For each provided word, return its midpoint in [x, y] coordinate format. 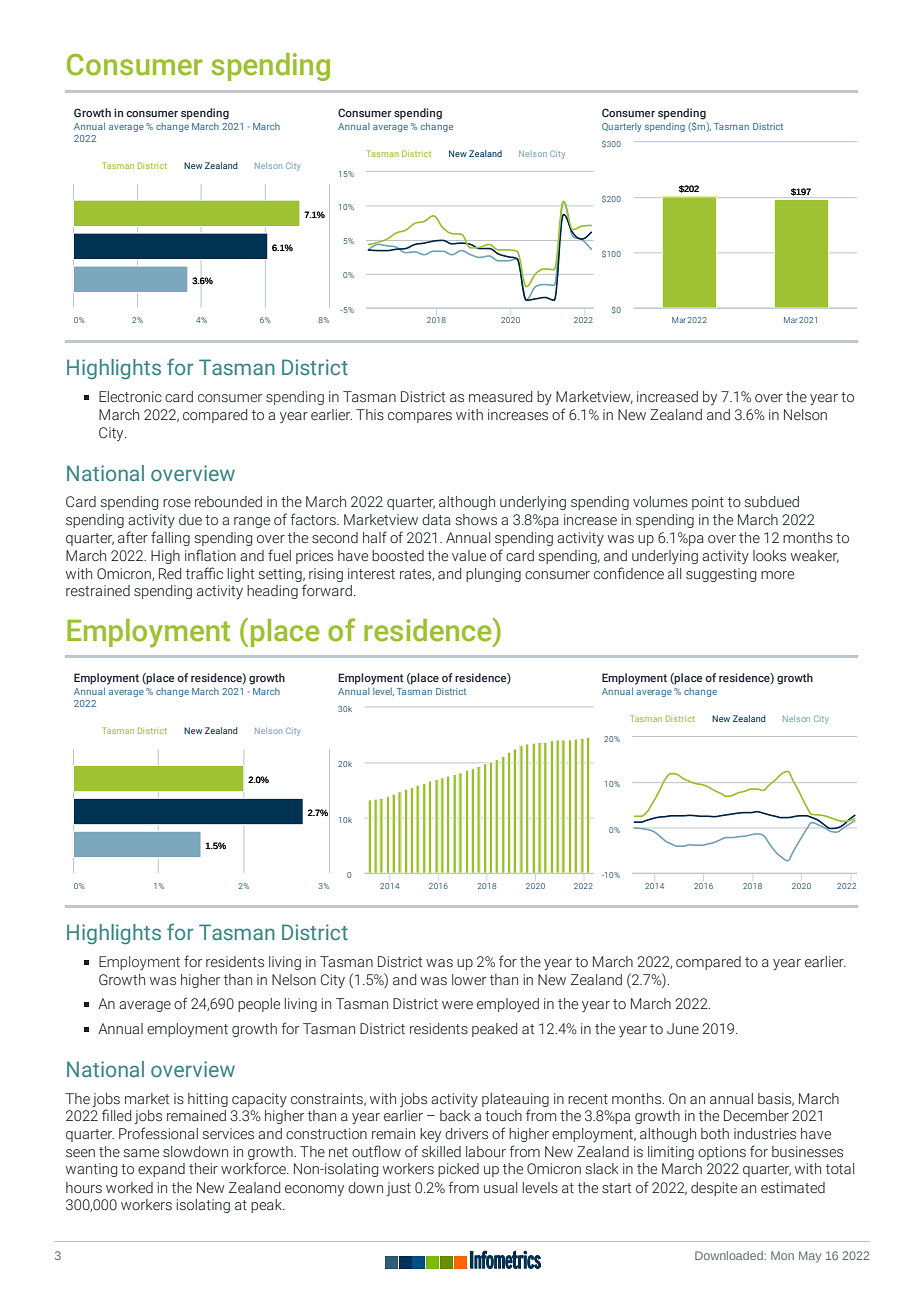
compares [420, 417]
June [683, 1029]
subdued [771, 502]
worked [129, 1188]
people [259, 1005]
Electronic [130, 397]
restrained [98, 591]
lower [469, 979]
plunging [493, 575]
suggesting [721, 575]
